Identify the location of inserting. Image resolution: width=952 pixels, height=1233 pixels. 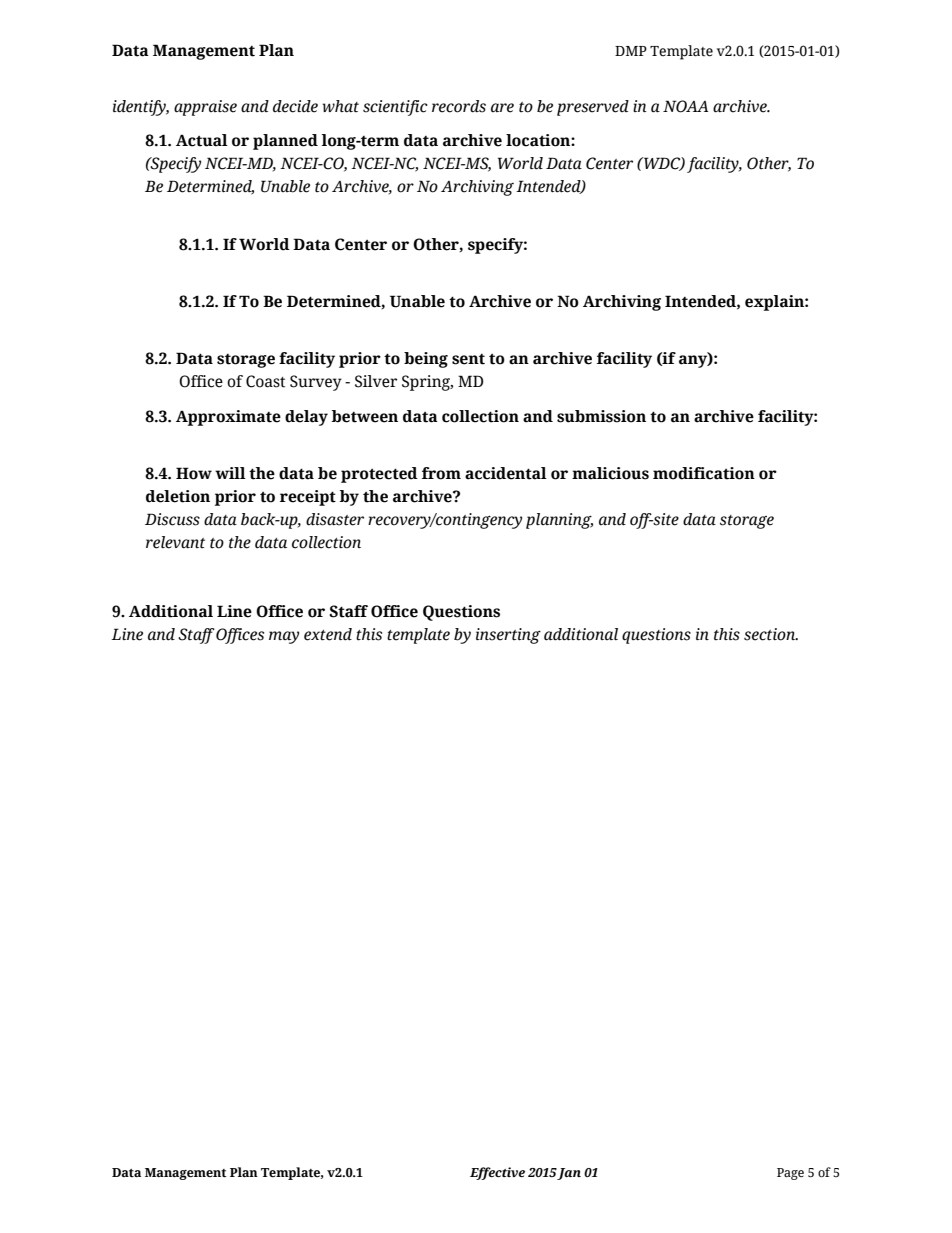
(508, 636).
